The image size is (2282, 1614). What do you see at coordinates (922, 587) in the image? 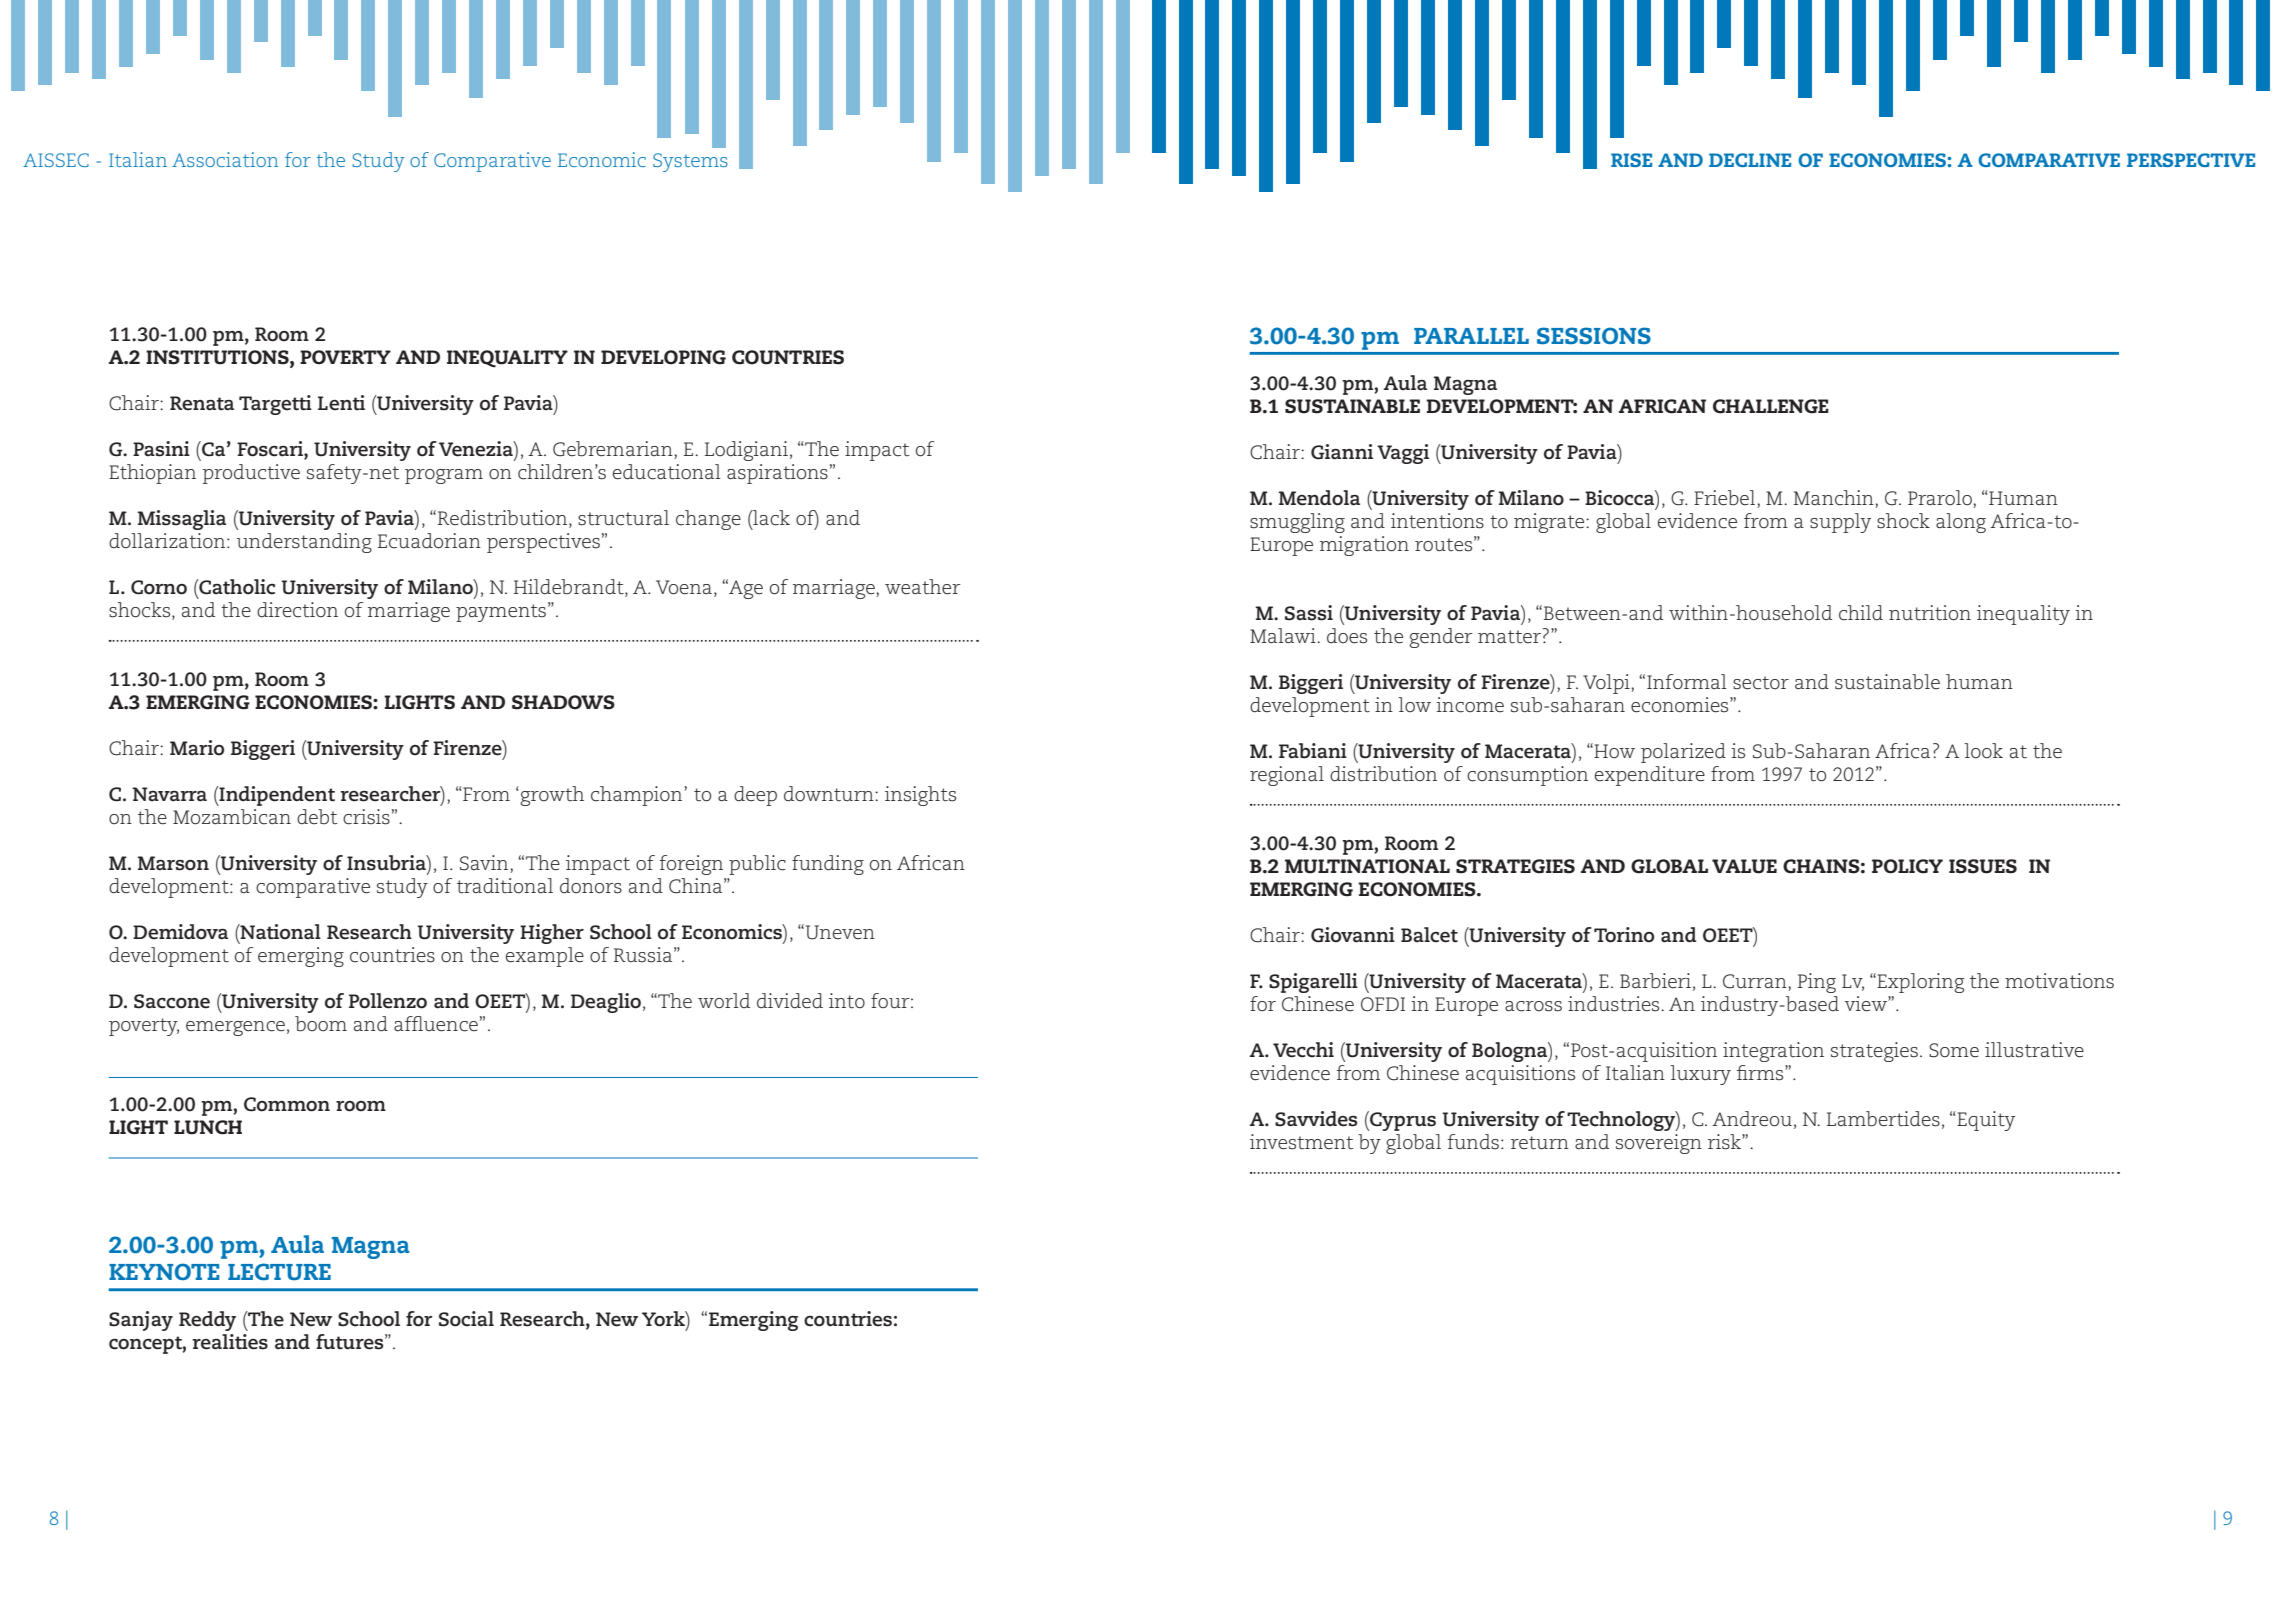
I see `weather` at bounding box center [922, 587].
